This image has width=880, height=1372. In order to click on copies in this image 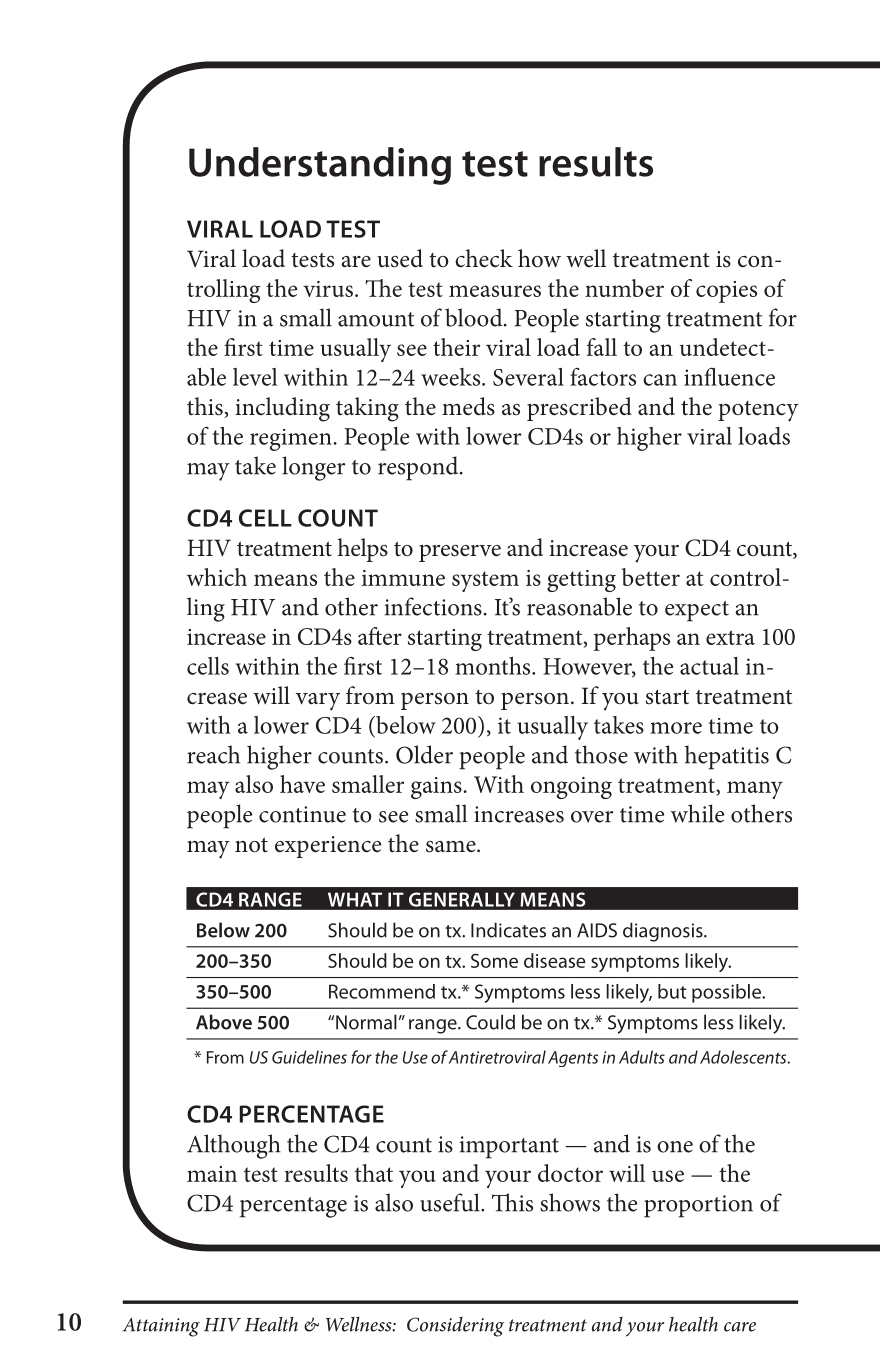, I will do `click(726, 292)`.
